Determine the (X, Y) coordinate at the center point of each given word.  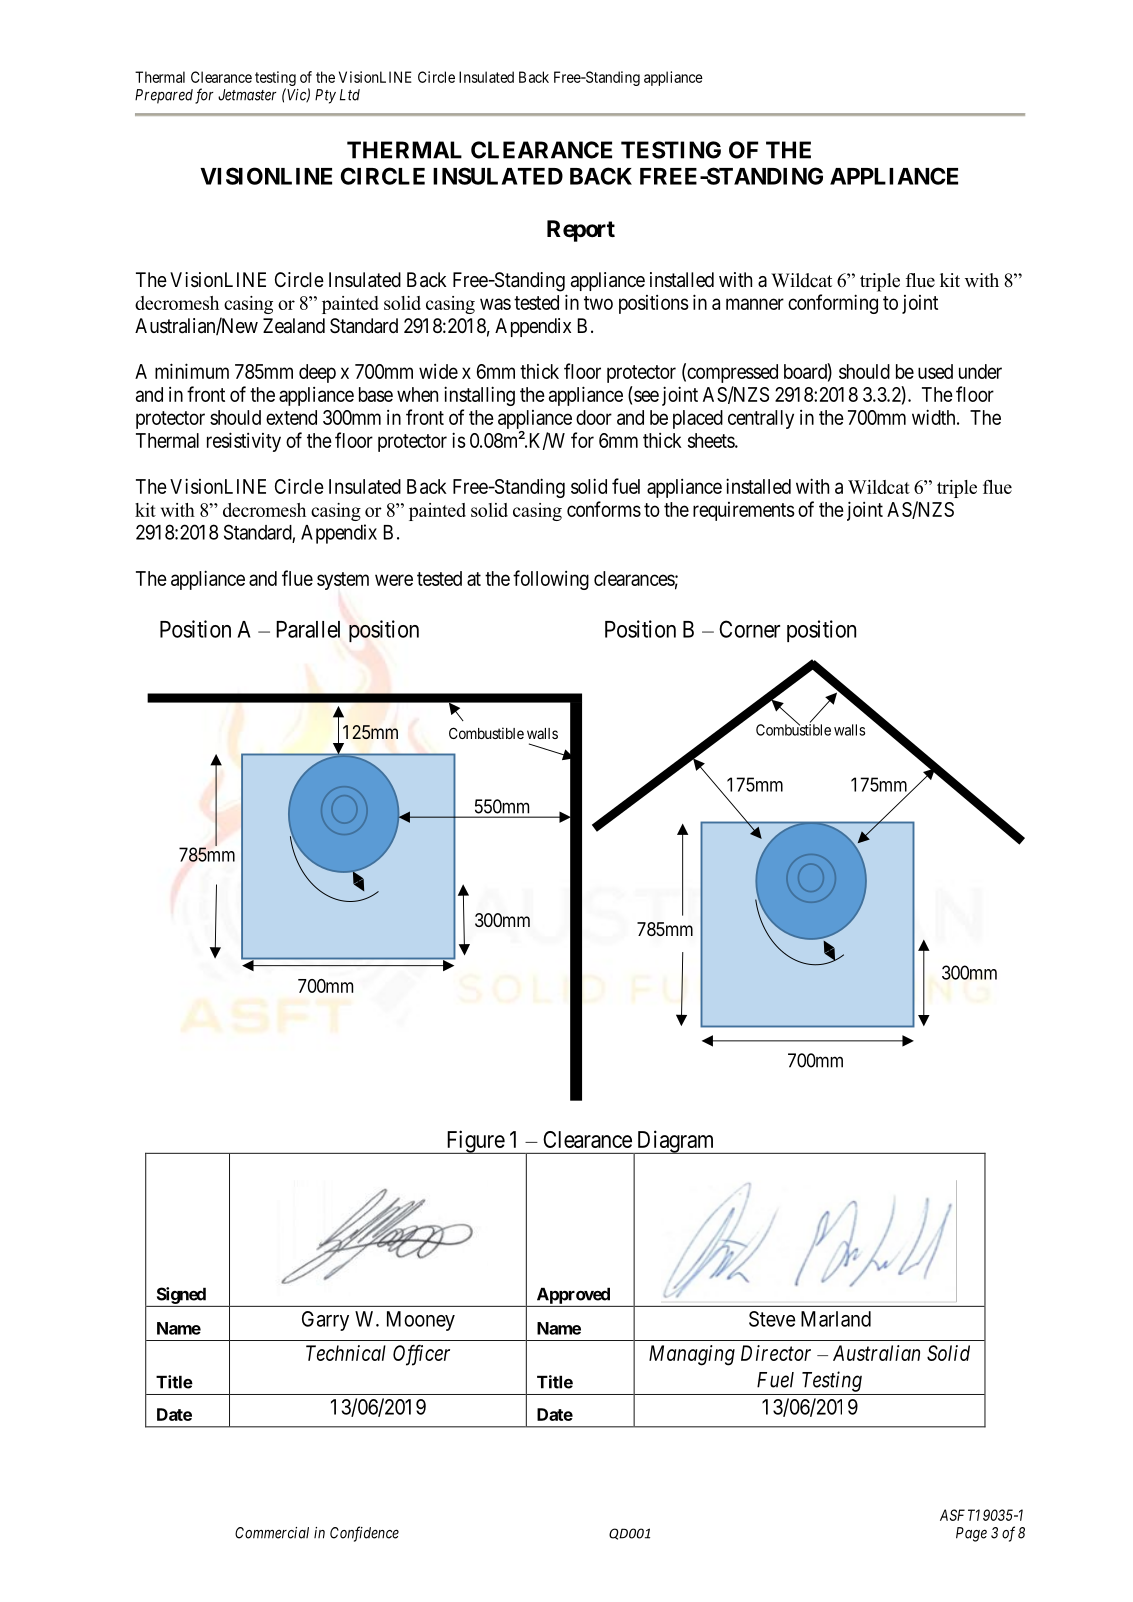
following (551, 580)
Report (581, 231)
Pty (325, 96)
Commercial (272, 1533)
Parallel (308, 629)
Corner (749, 629)
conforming (833, 304)
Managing (692, 1355)
